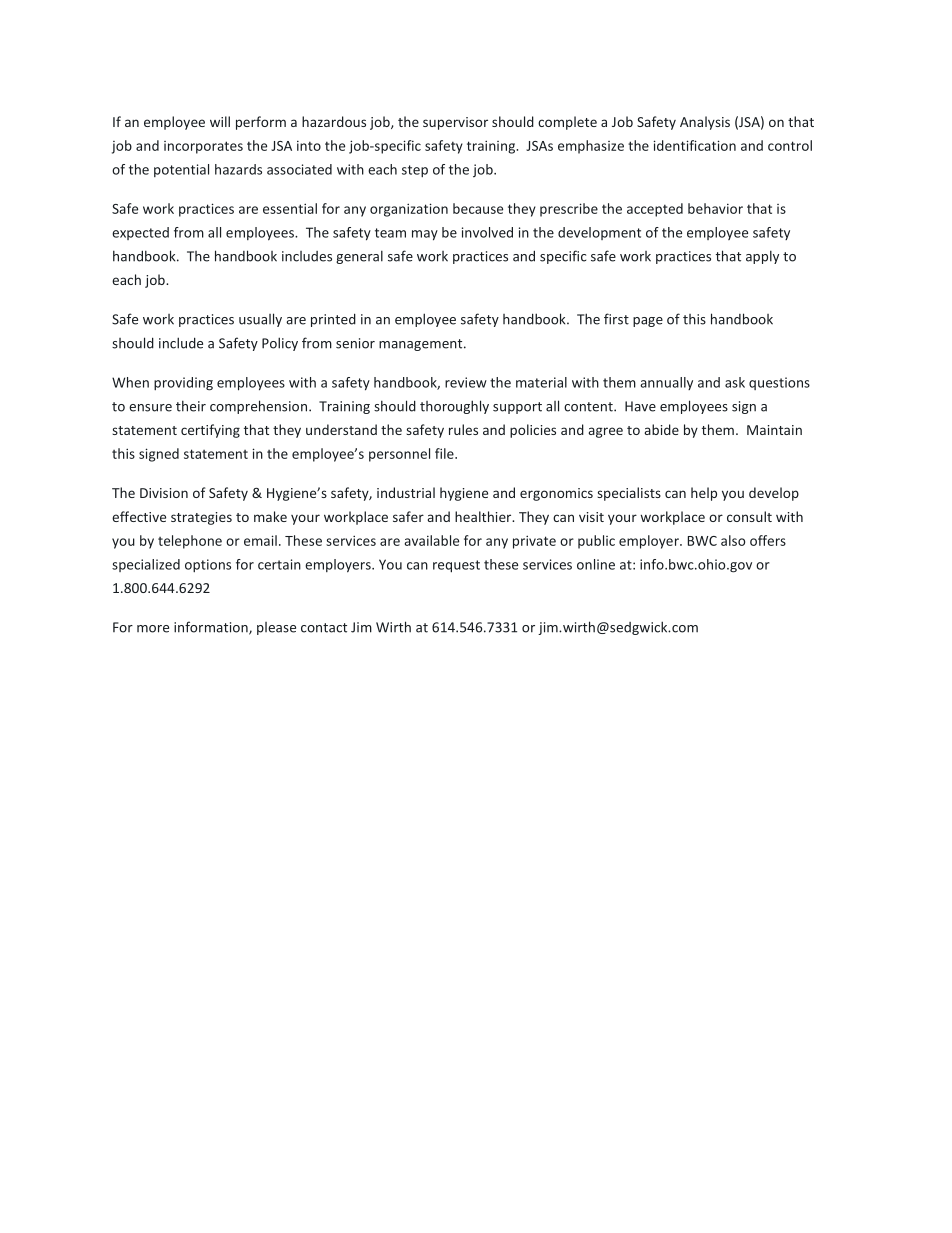 This page has height=1233, width=952. What do you see at coordinates (455, 123) in the page?
I see `supervisor` at bounding box center [455, 123].
